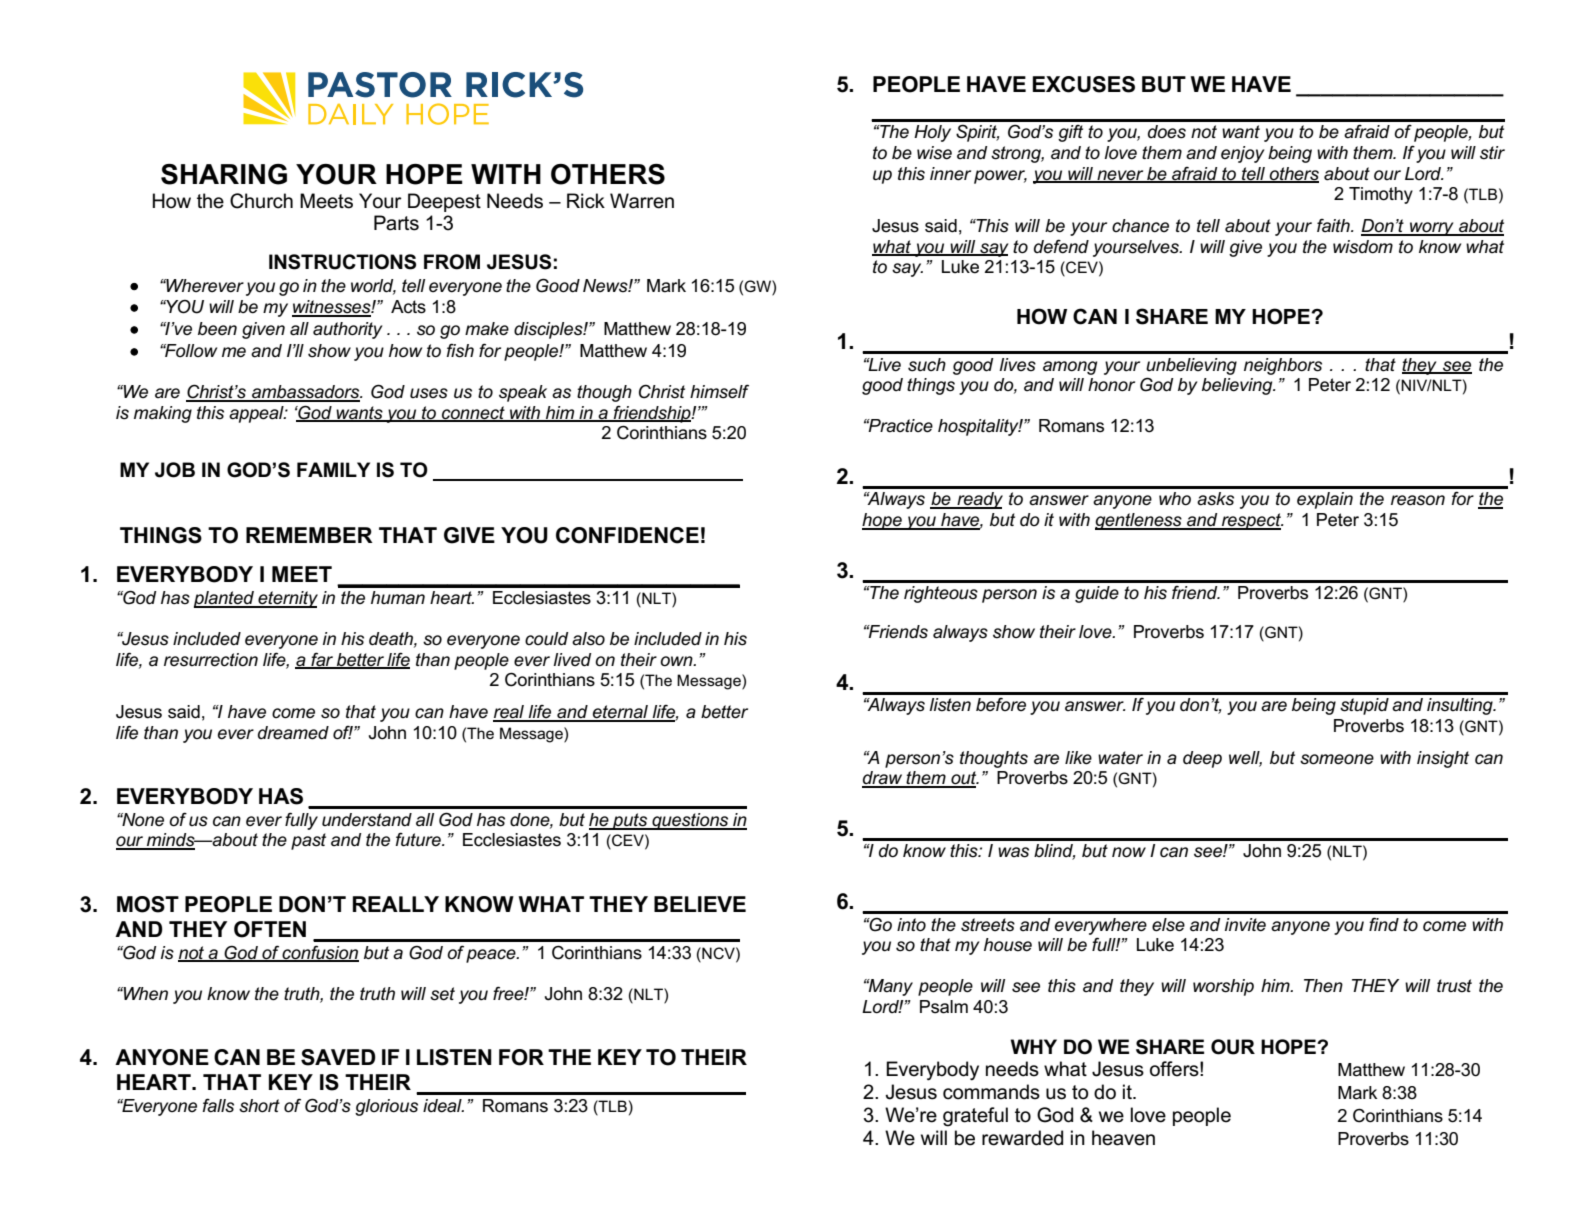 This page has height=1217, width=1575. Describe the element at coordinates (1242, 154) in the page. I see `enjoy` at that location.
